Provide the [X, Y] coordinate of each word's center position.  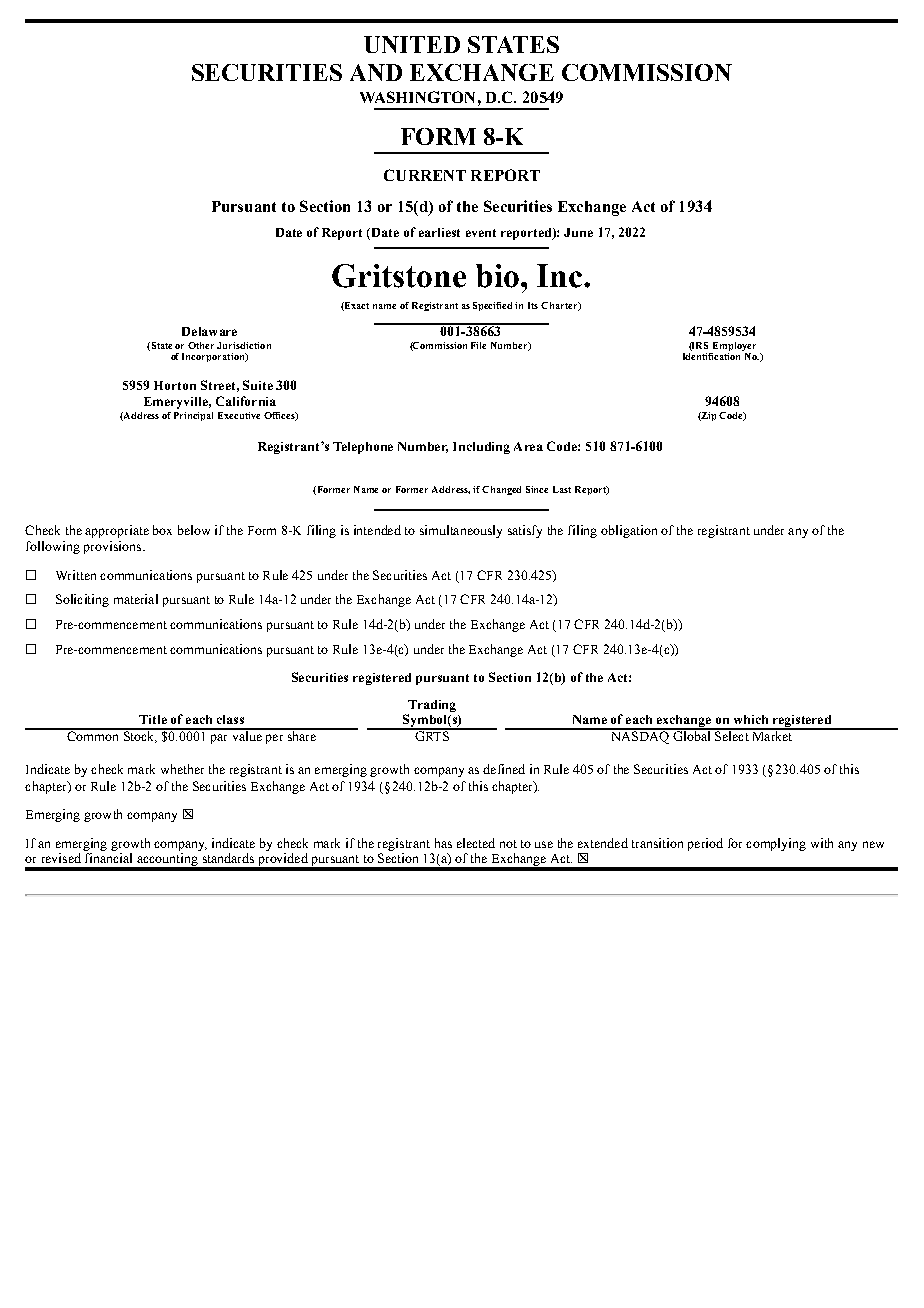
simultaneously [461, 531]
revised [61, 858]
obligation [629, 531]
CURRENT [425, 175]
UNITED [412, 44]
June [578, 232]
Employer [734, 346]
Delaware [209, 331]
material [136, 599]
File [478, 345]
